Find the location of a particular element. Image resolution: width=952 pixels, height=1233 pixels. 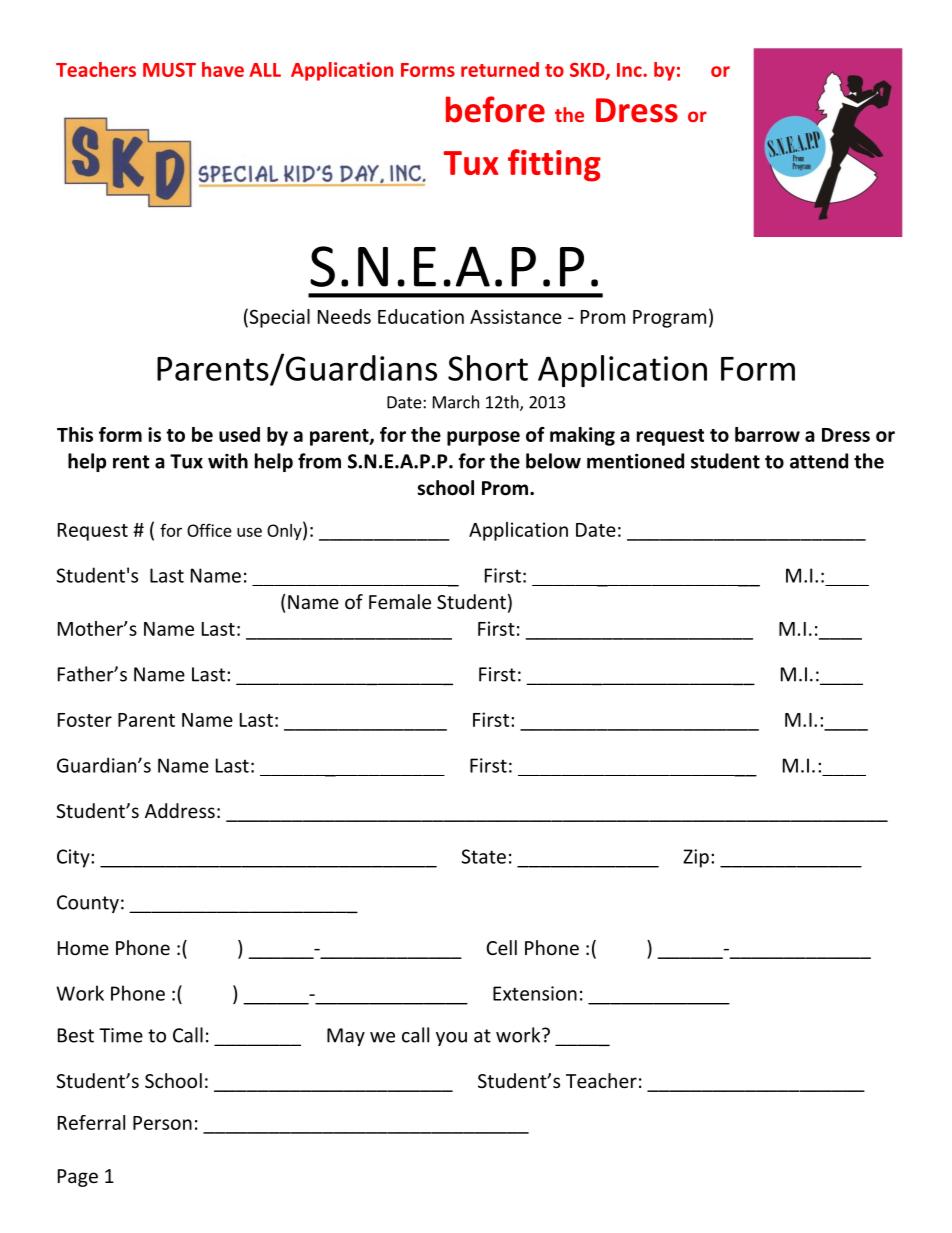

Zip is located at coordinates (696, 858).
